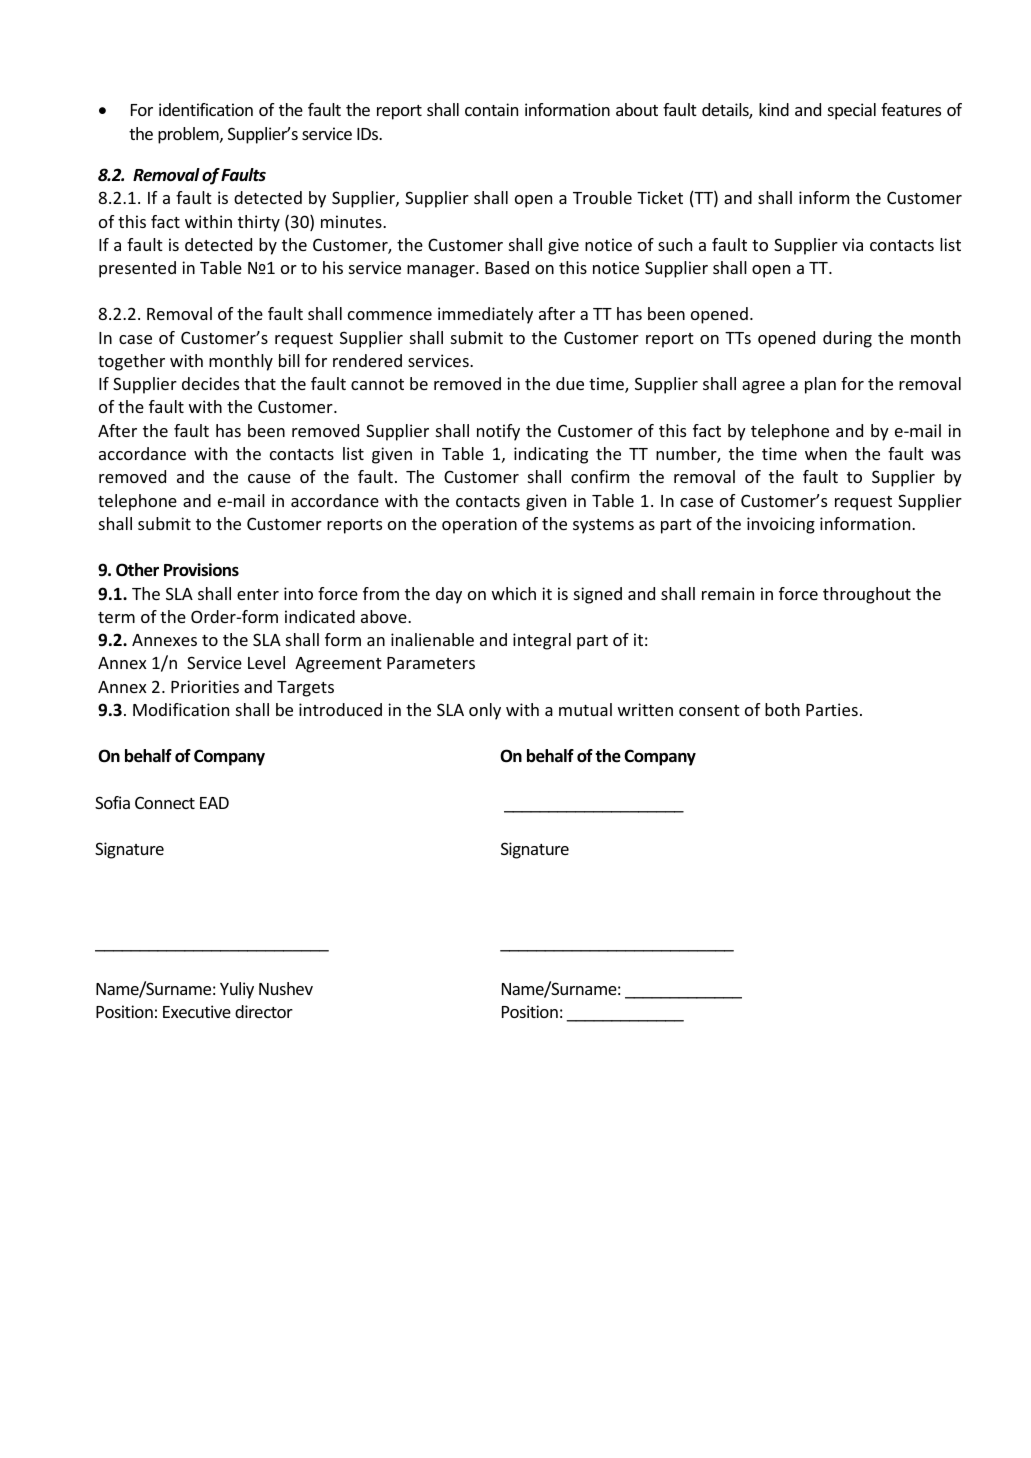  I want to click on Priorities, so click(205, 686).
